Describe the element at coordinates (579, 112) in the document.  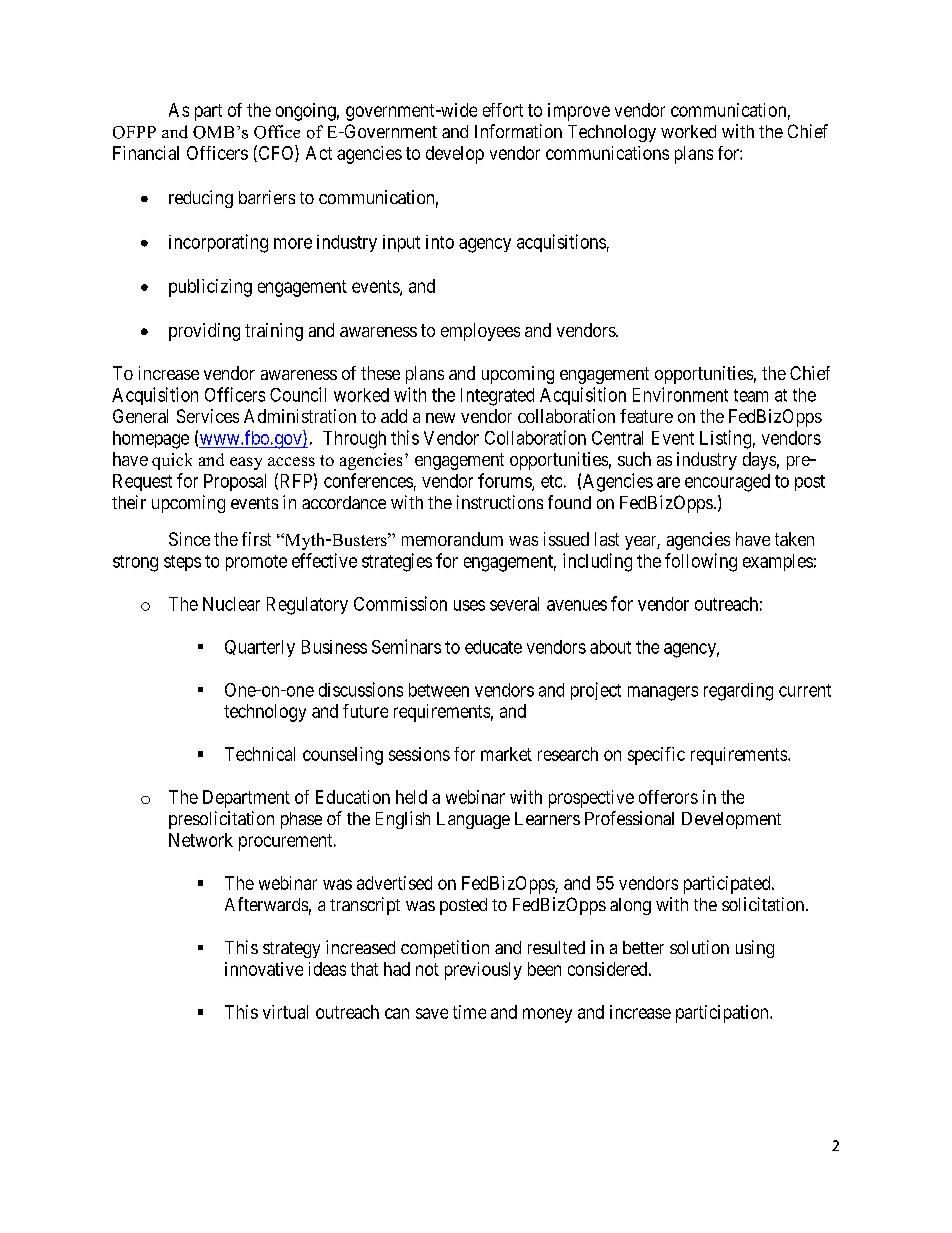
I see `improve` at that location.
